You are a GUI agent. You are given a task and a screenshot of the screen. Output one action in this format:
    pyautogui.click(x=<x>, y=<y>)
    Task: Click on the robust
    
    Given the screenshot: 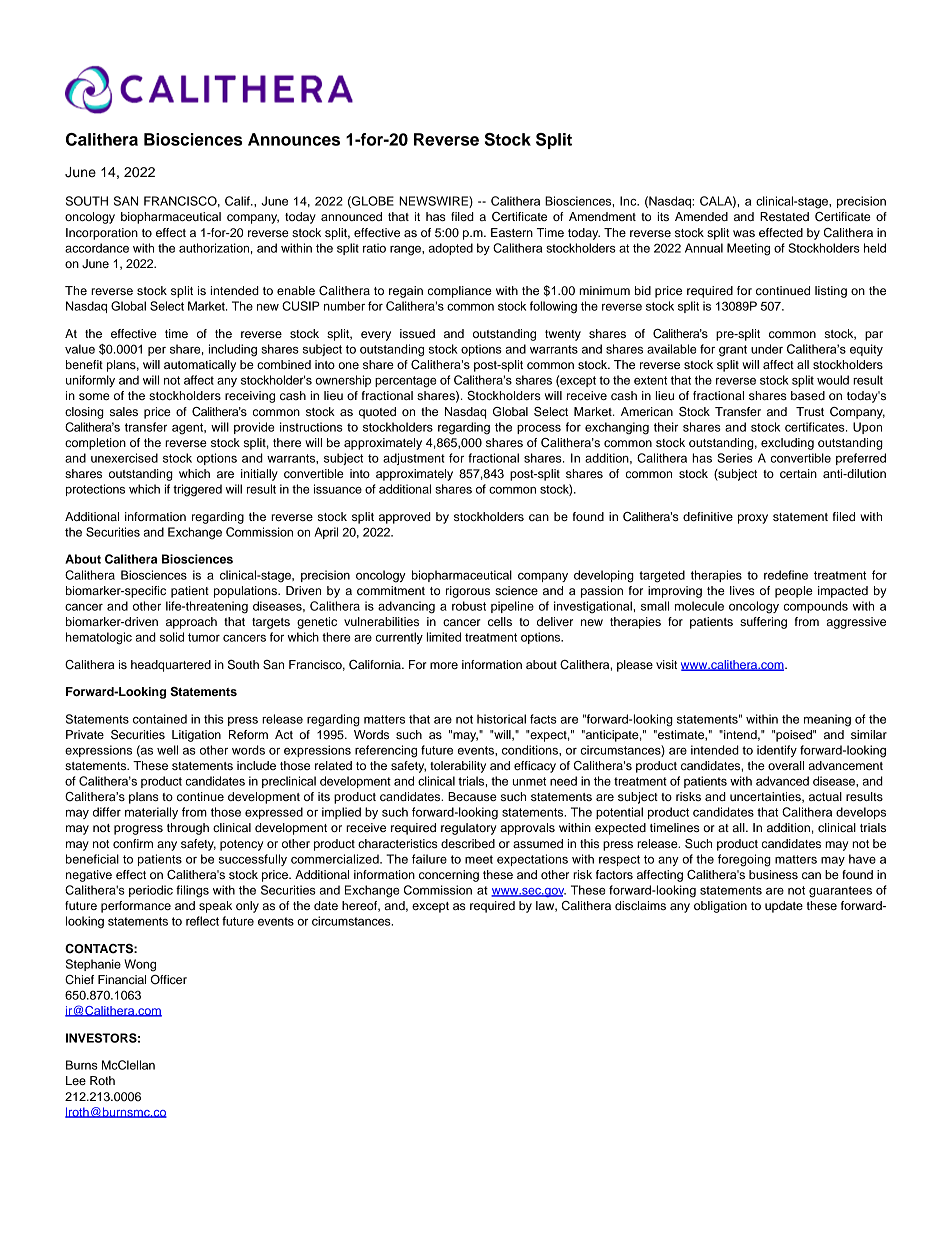 What is the action you would take?
    pyautogui.click(x=469, y=606)
